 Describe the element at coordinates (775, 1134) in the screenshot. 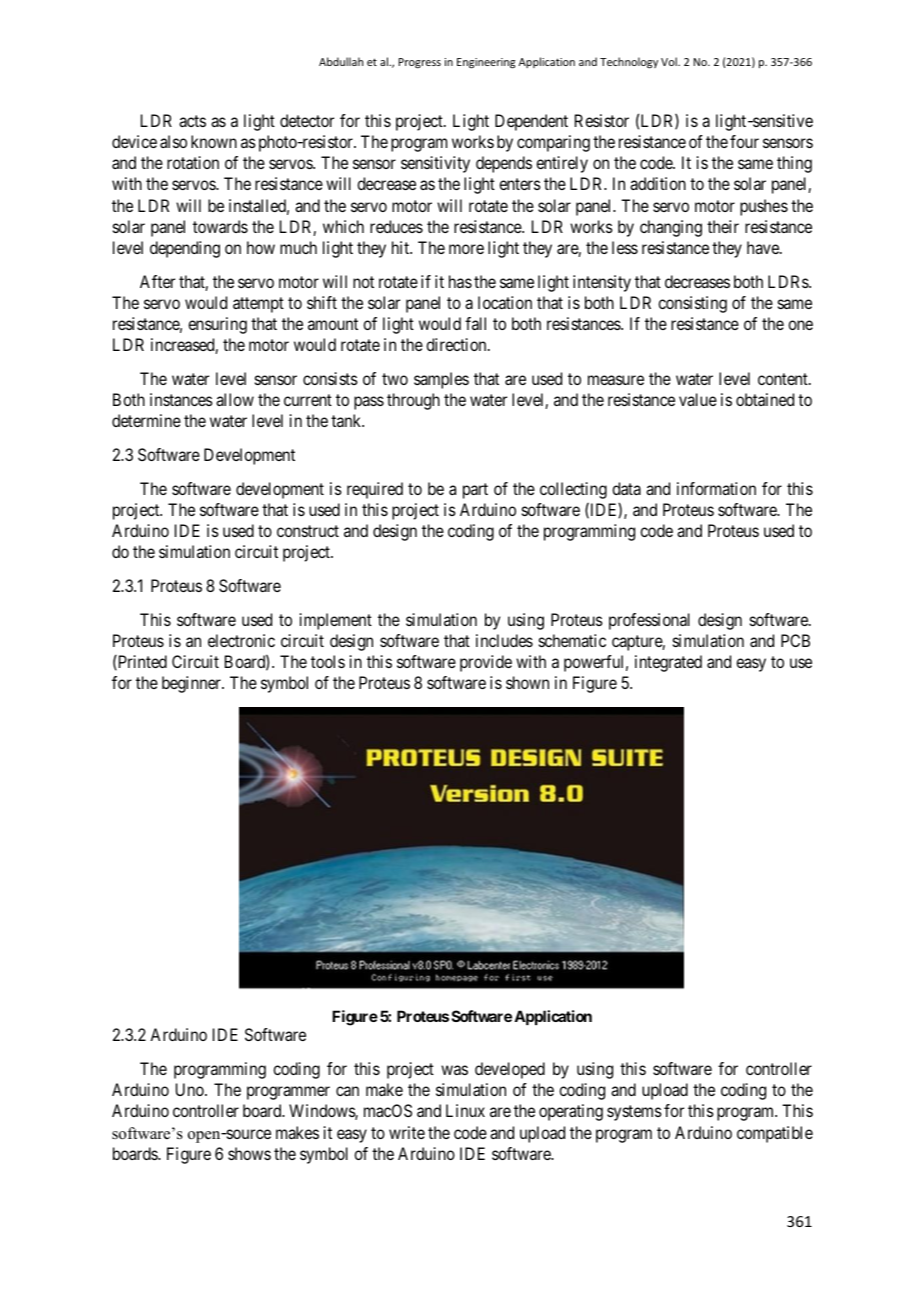

I see `compatible` at that location.
